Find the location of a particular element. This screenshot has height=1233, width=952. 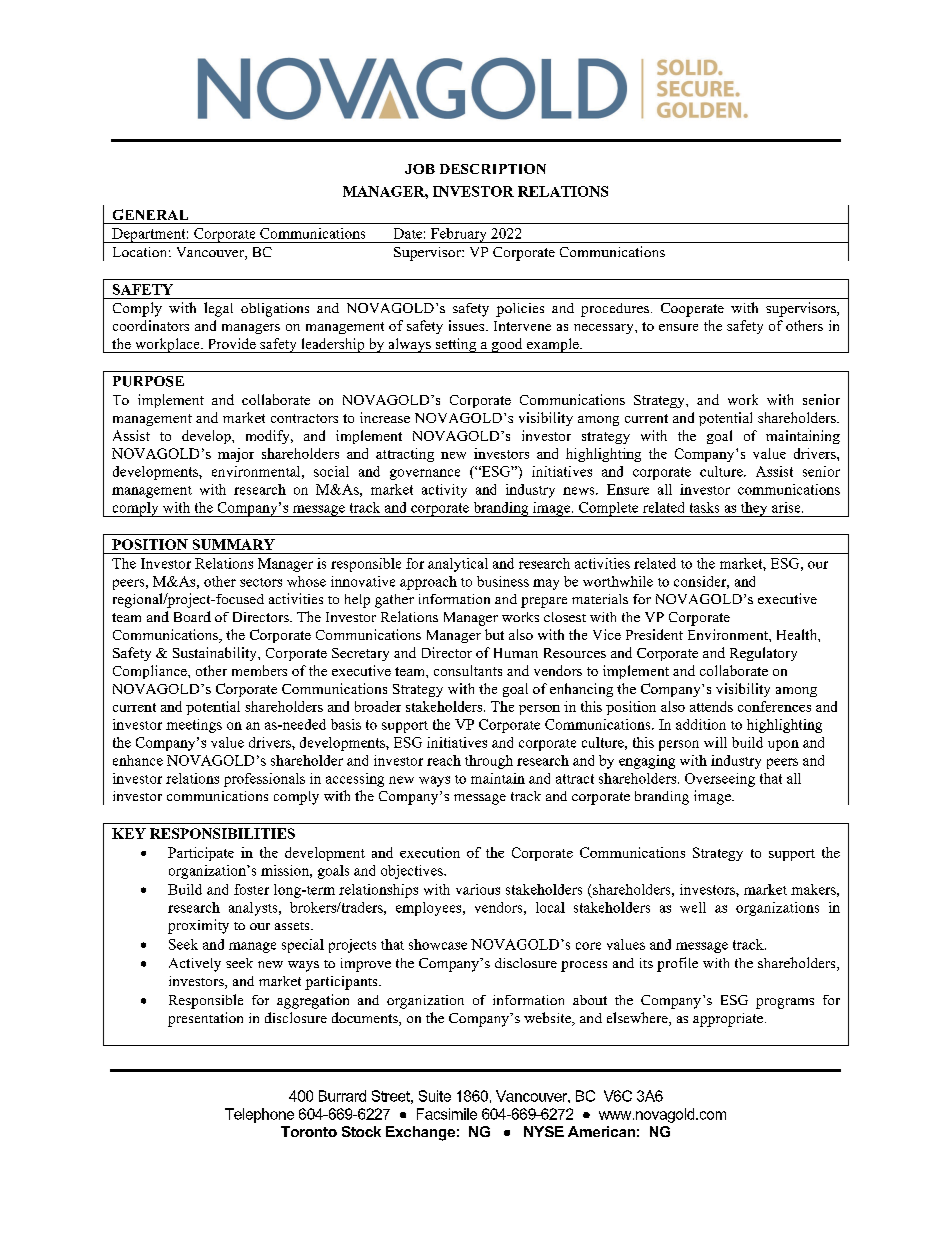

tasks is located at coordinates (704, 507).
